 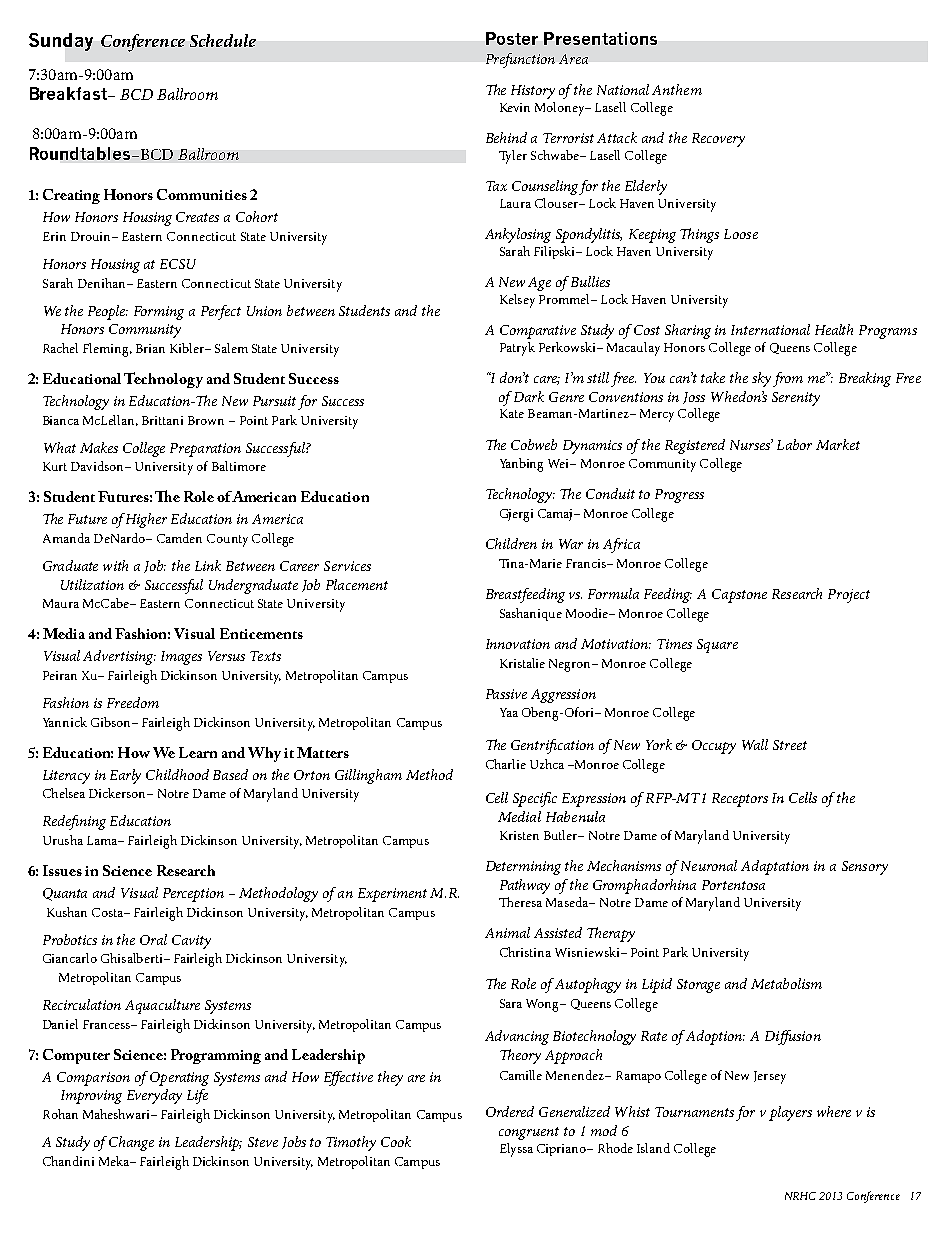 What do you see at coordinates (790, 1113) in the page?
I see `players` at bounding box center [790, 1113].
